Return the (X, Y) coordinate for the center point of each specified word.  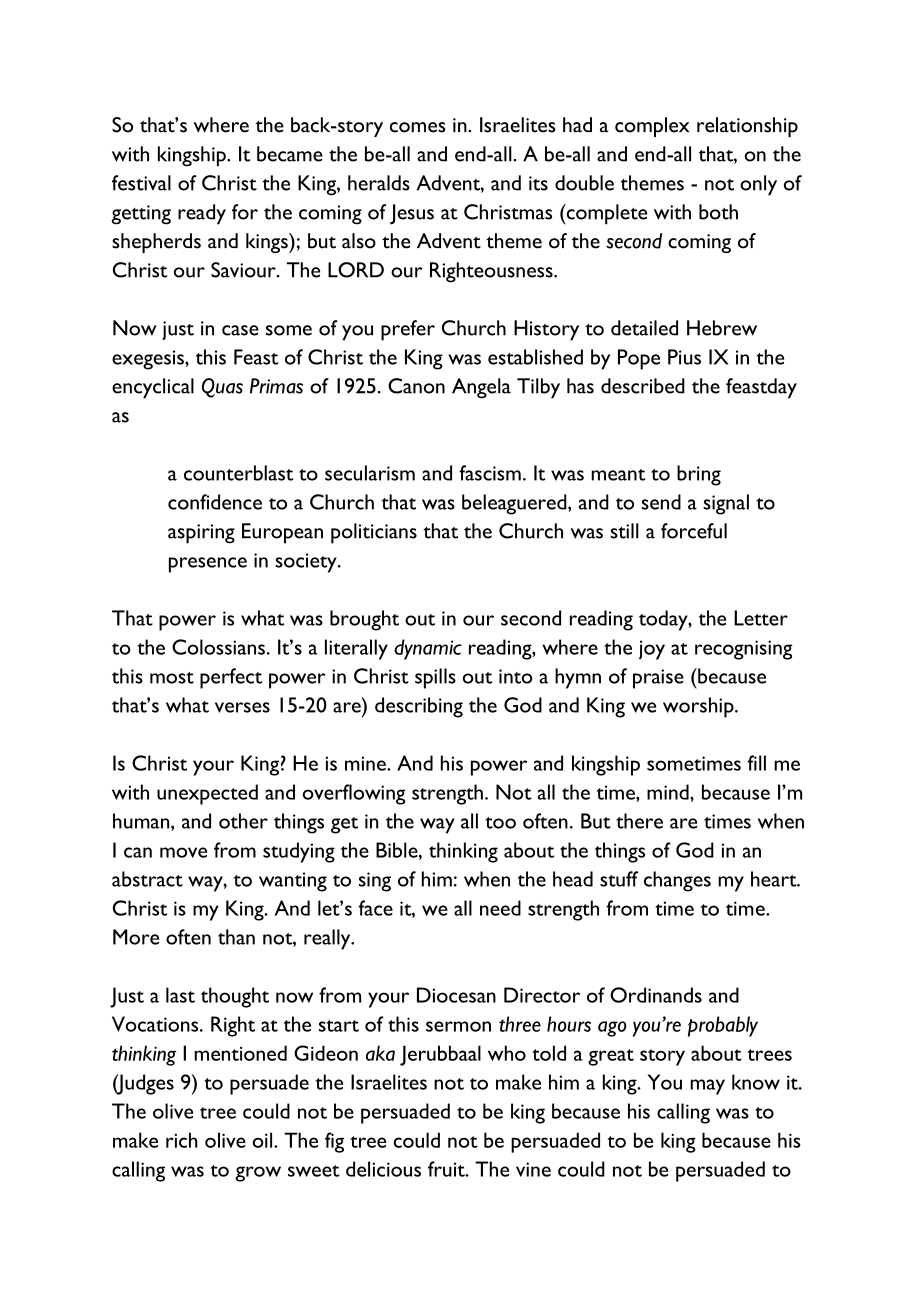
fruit (447, 1169)
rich (181, 1140)
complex (652, 127)
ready (202, 214)
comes (418, 127)
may (707, 1087)
